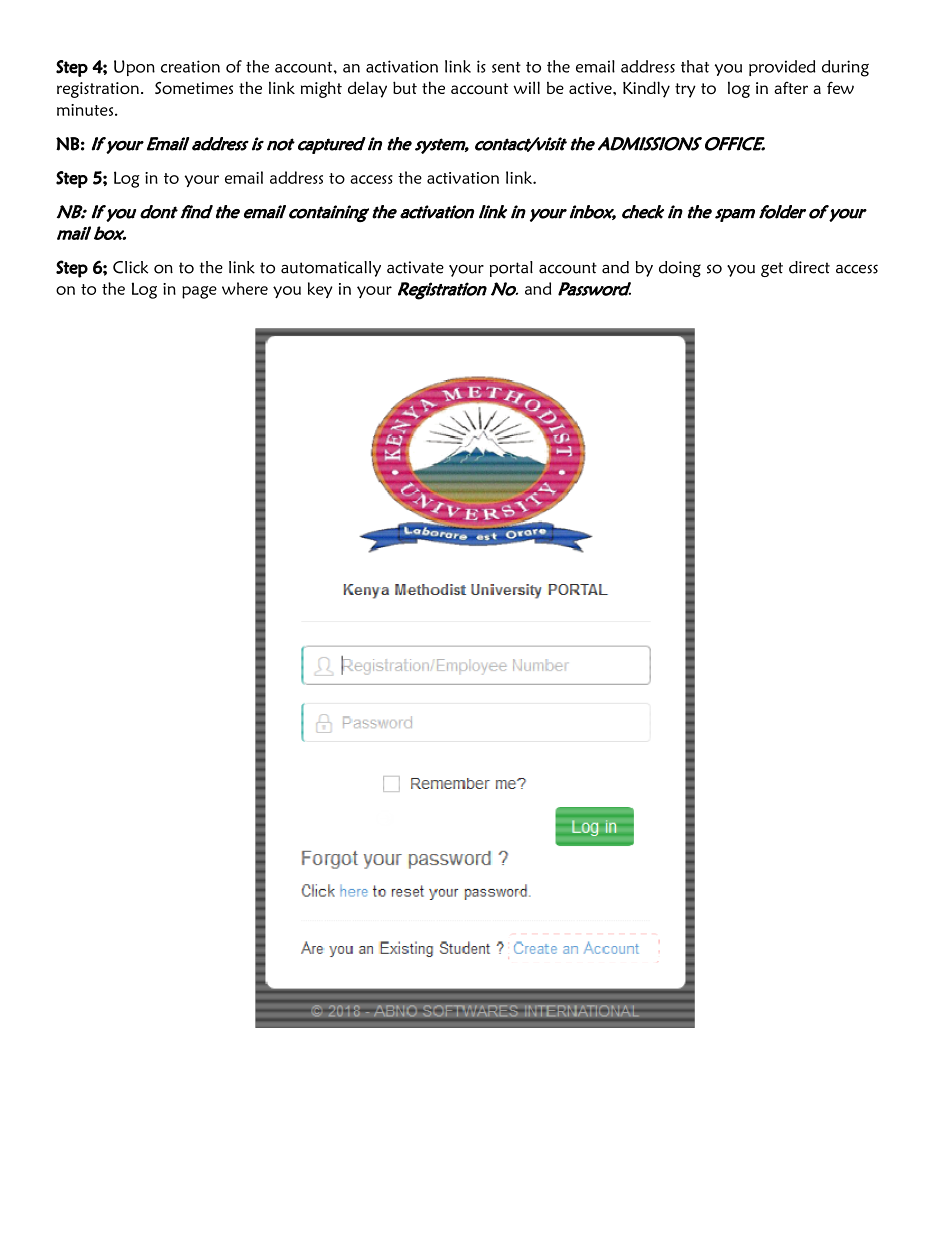 The image size is (952, 1233). Describe the element at coordinates (367, 89) in the screenshot. I see `delay` at that location.
